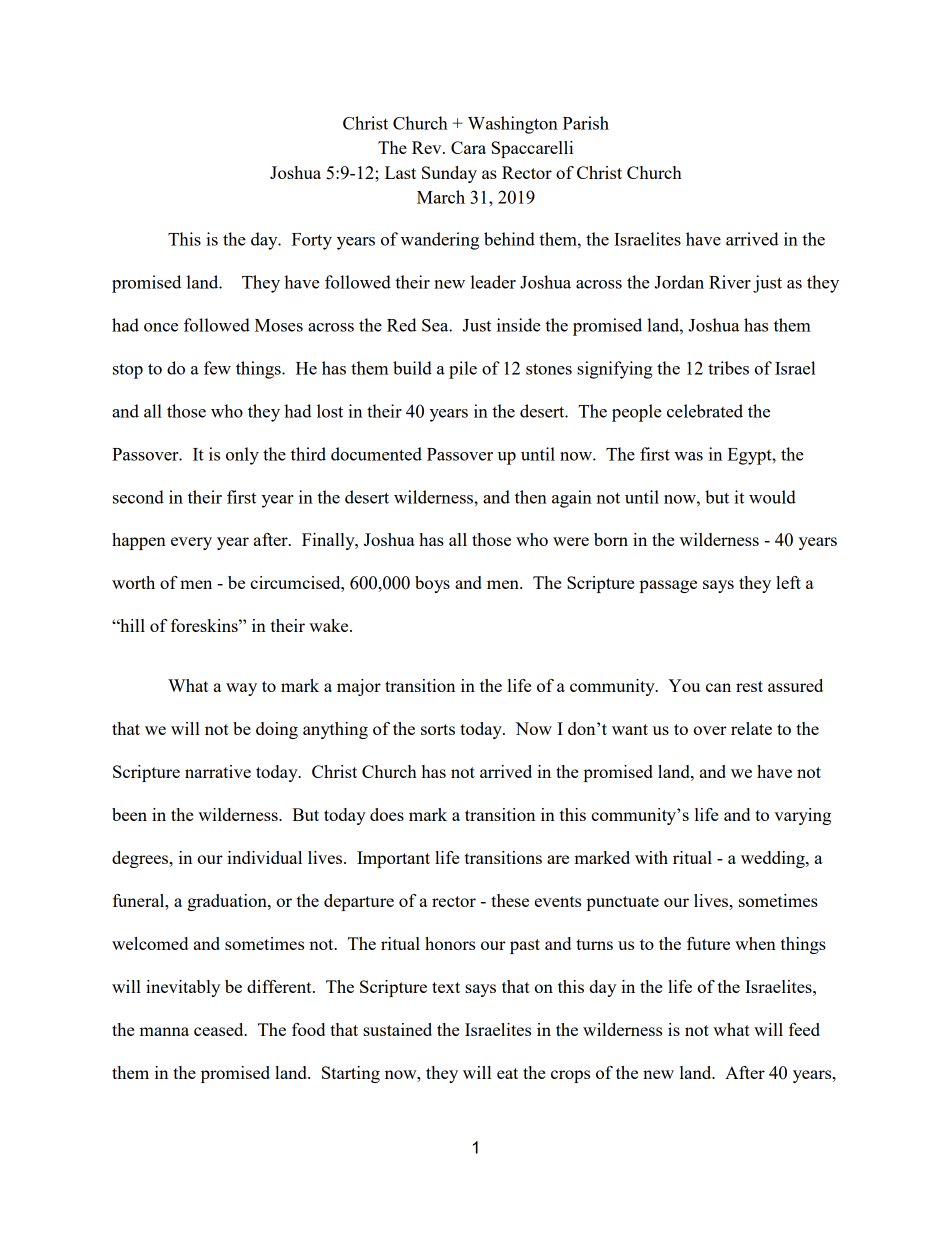  Describe the element at coordinates (507, 1073) in the document. I see `eat` at that location.
